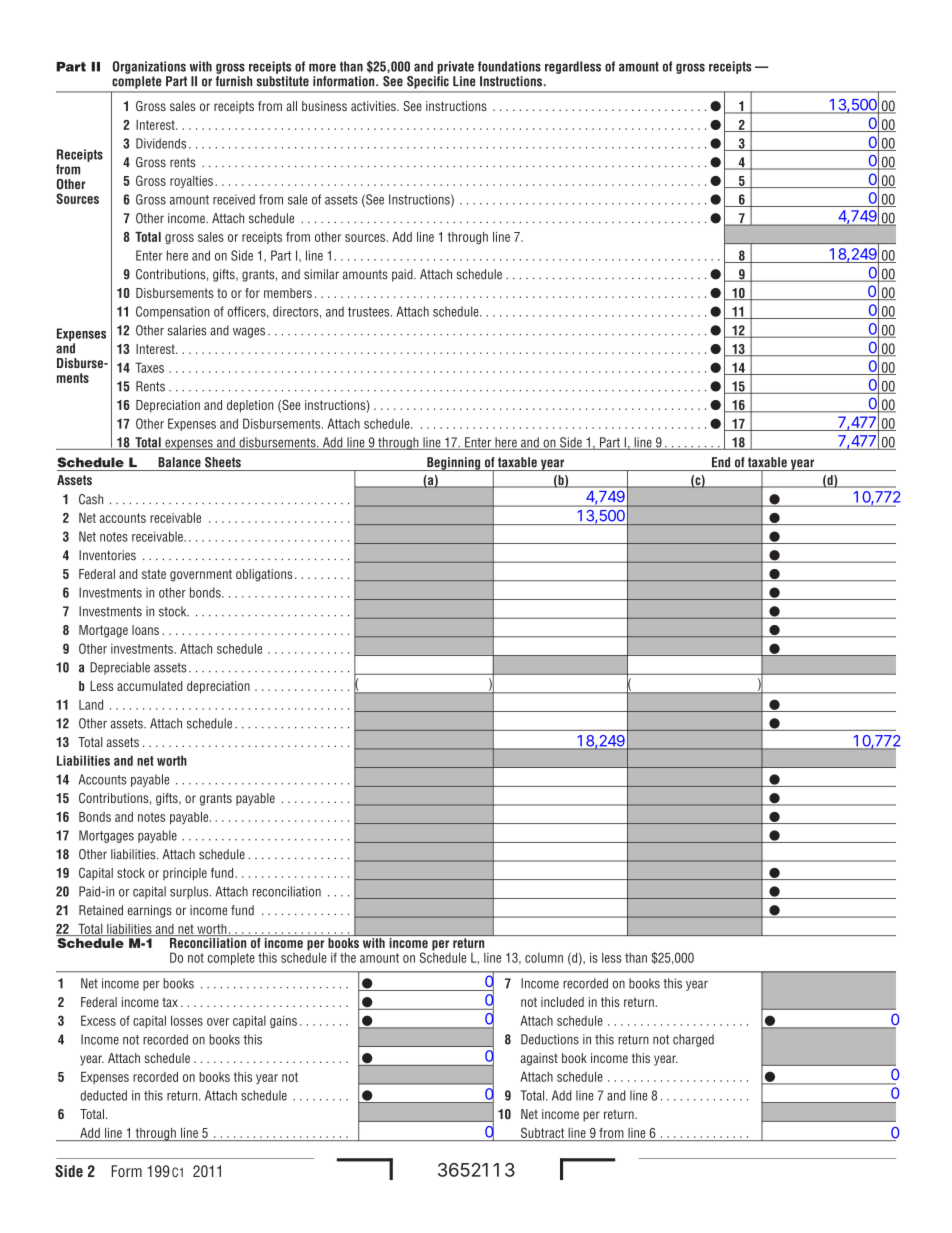 The width and height of the screenshot is (952, 1233). I want to click on Organizations, so click(149, 67).
